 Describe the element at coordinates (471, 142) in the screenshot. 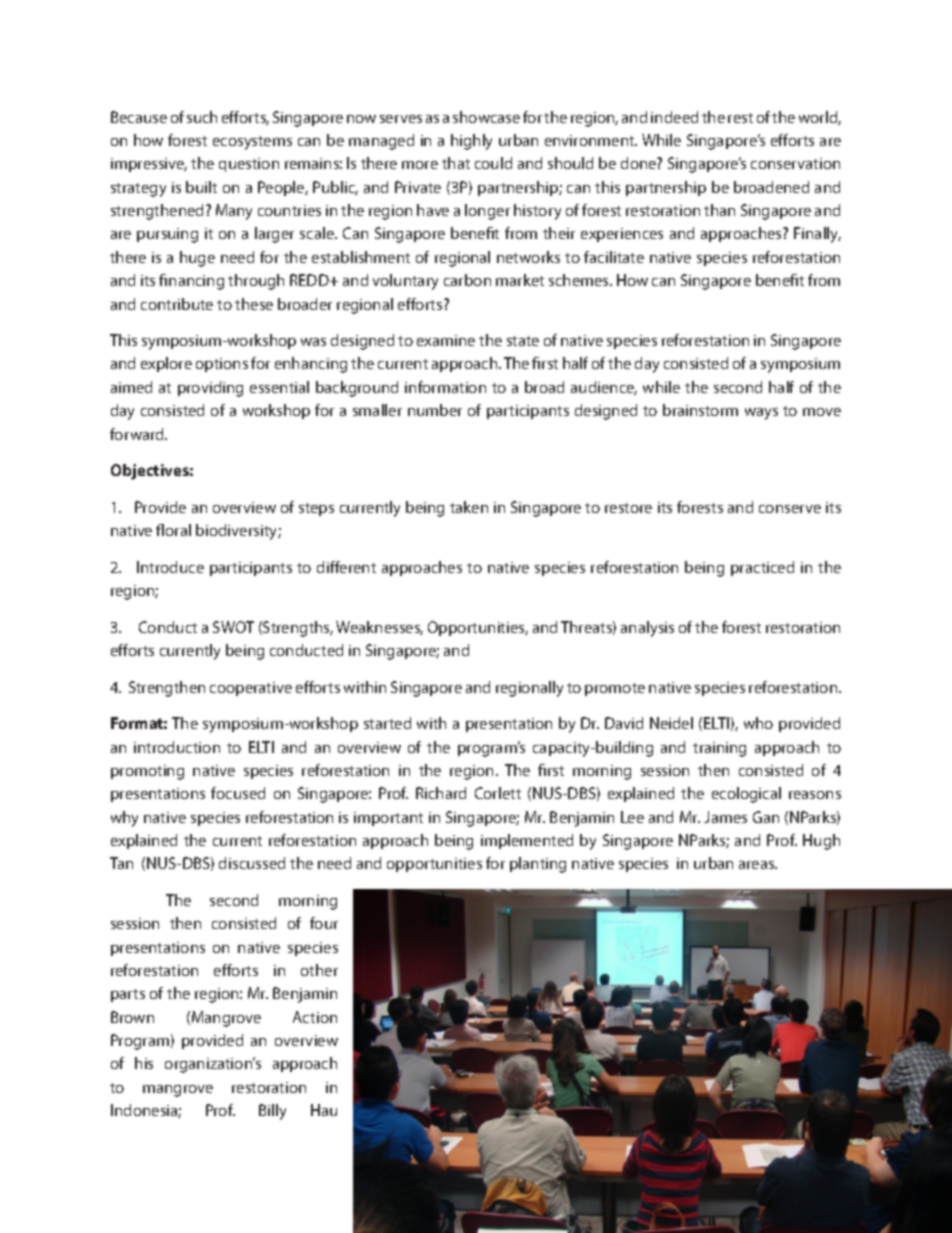

I see `highly` at that location.
